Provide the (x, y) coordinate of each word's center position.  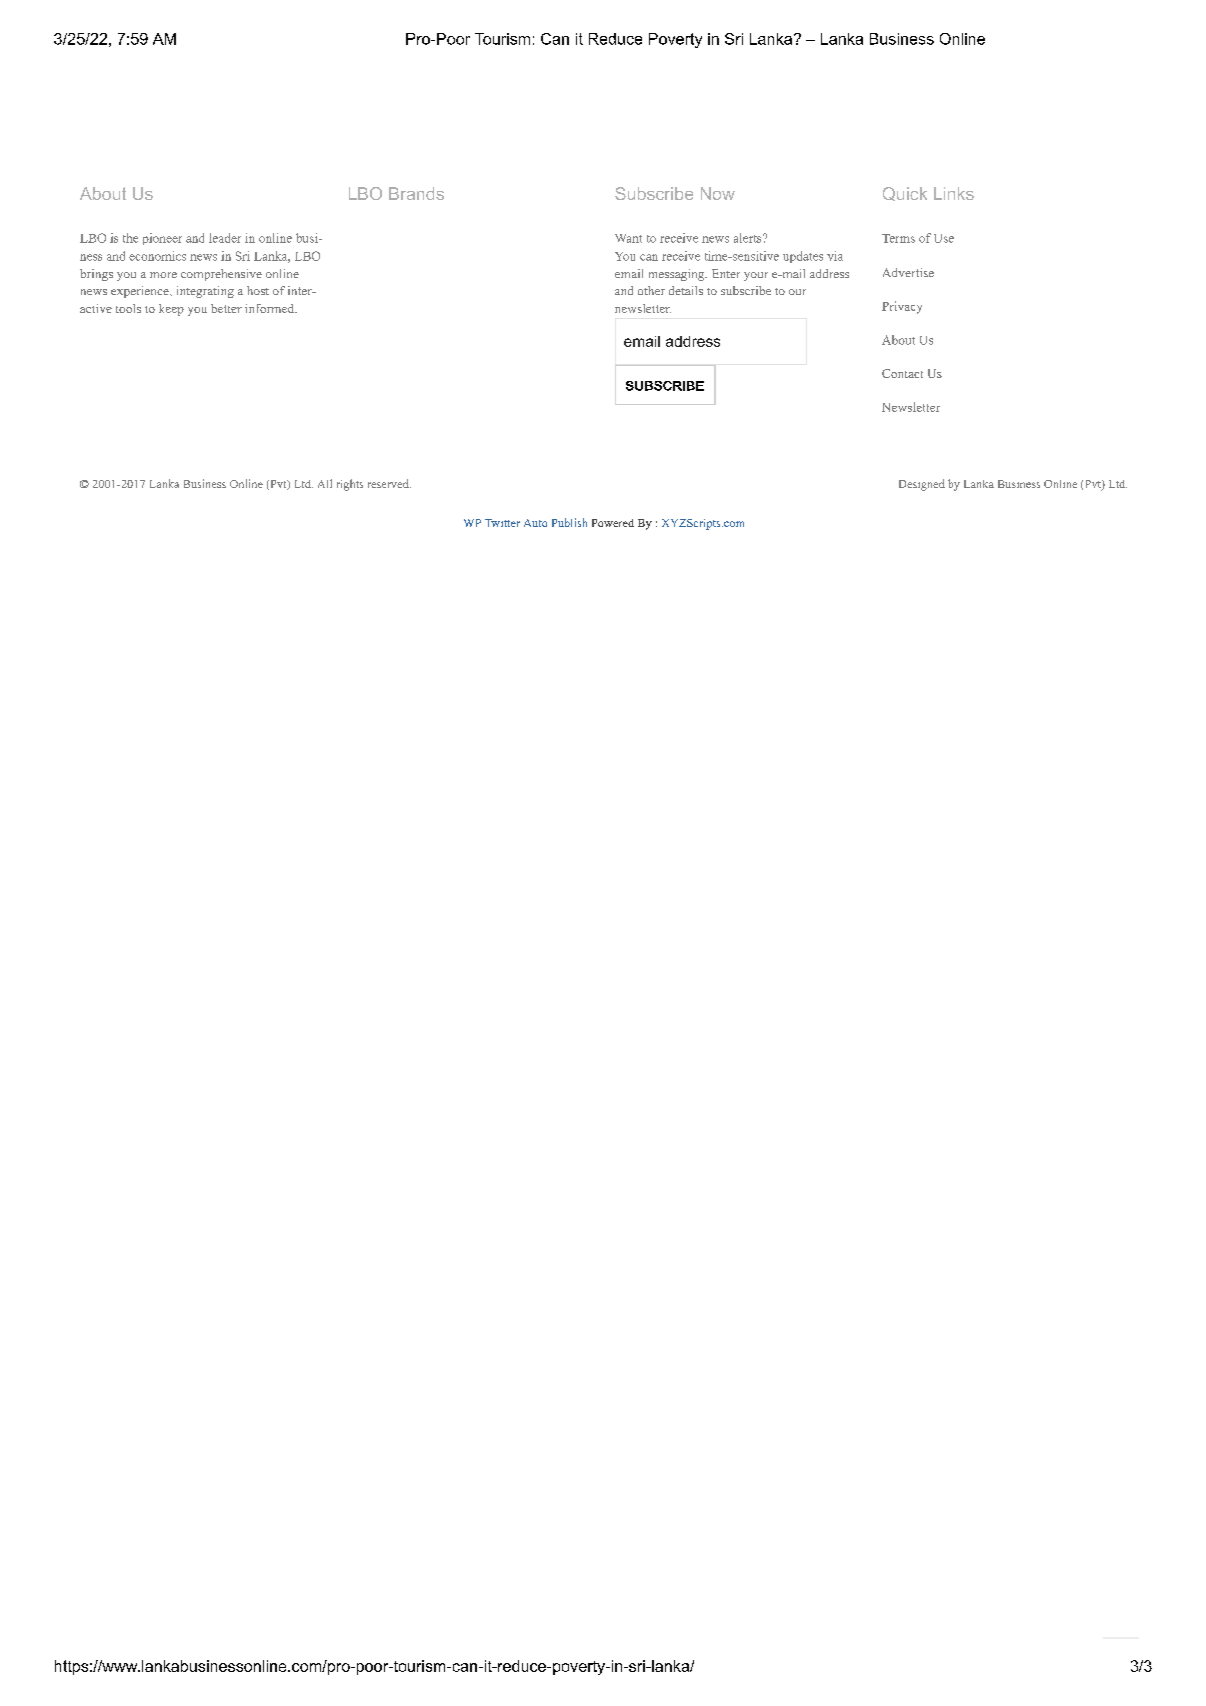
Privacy (902, 307)
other (651, 290)
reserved (389, 483)
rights (350, 485)
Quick (905, 194)
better (226, 308)
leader (225, 238)
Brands (416, 193)
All (325, 483)
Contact (902, 373)
